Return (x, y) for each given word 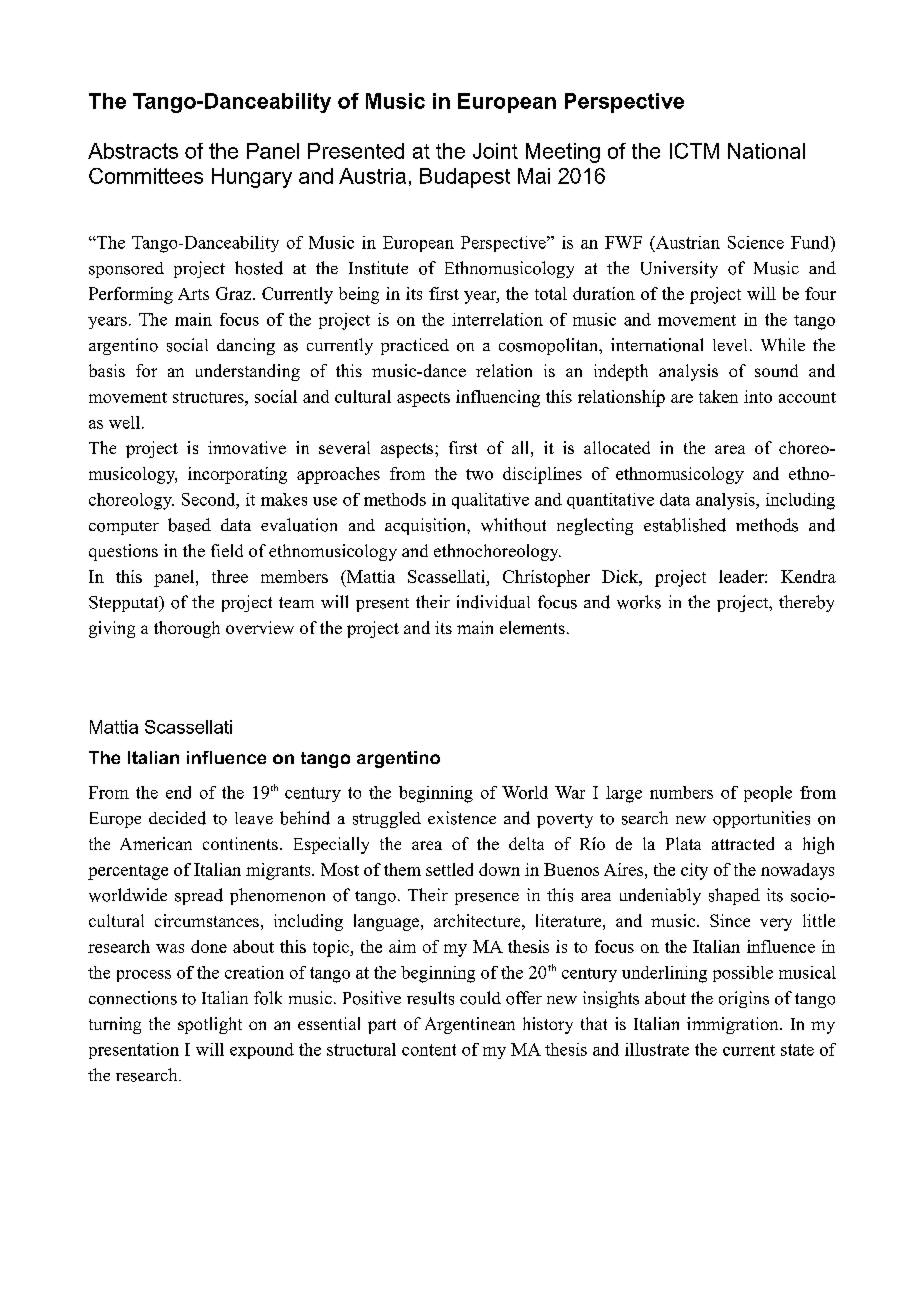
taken (718, 396)
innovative (247, 447)
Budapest (465, 178)
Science (756, 242)
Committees (146, 176)
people (768, 794)
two (479, 474)
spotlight (210, 1025)
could (480, 998)
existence (462, 818)
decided (177, 818)
